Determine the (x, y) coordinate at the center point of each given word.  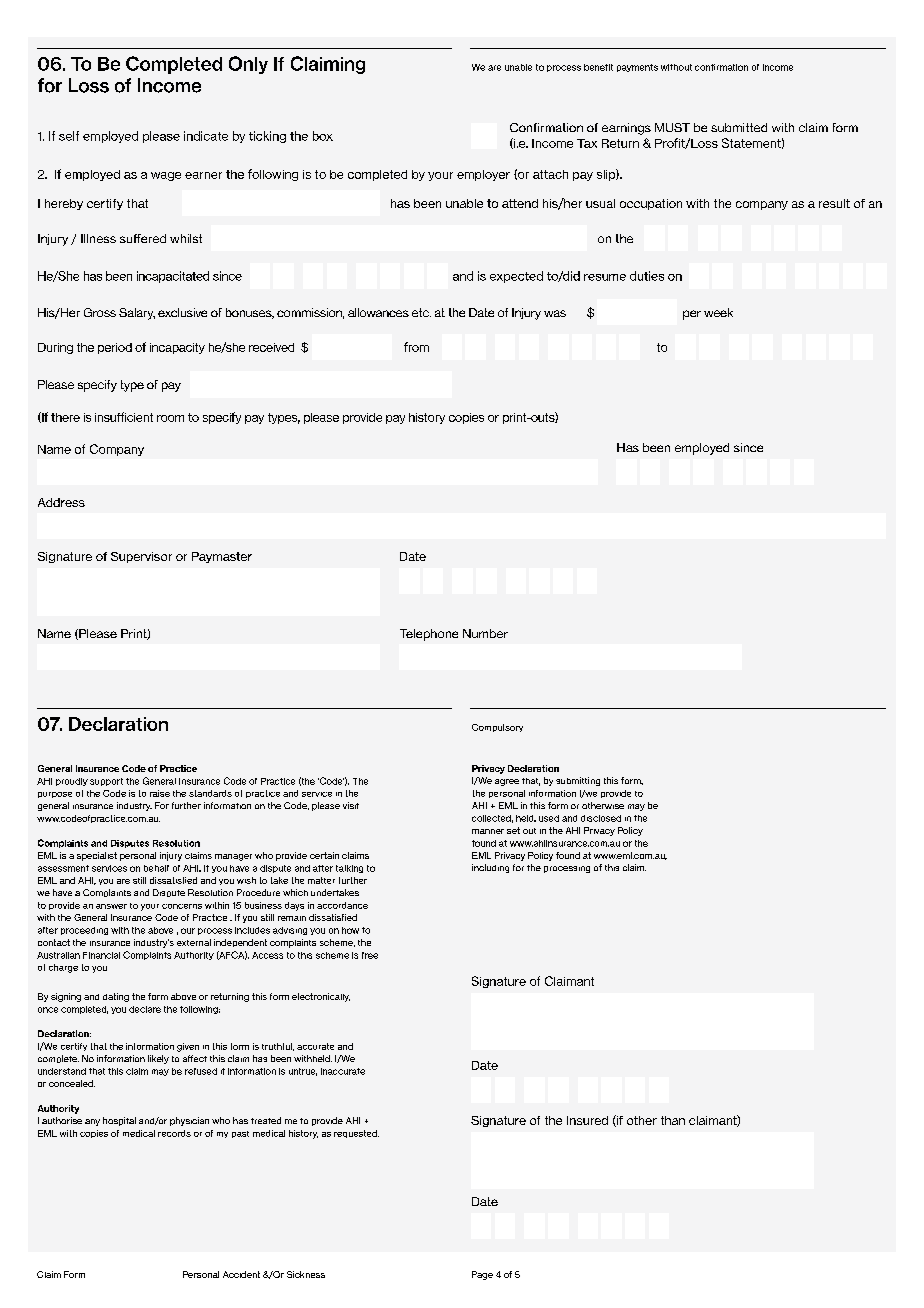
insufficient (124, 417)
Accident (241, 1274)
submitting (578, 781)
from (416, 347)
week (718, 312)
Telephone (429, 635)
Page (482, 1275)
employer (483, 175)
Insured (587, 1120)
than (673, 1120)
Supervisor (141, 557)
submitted (739, 127)
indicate (206, 136)
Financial (101, 955)
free (370, 955)
